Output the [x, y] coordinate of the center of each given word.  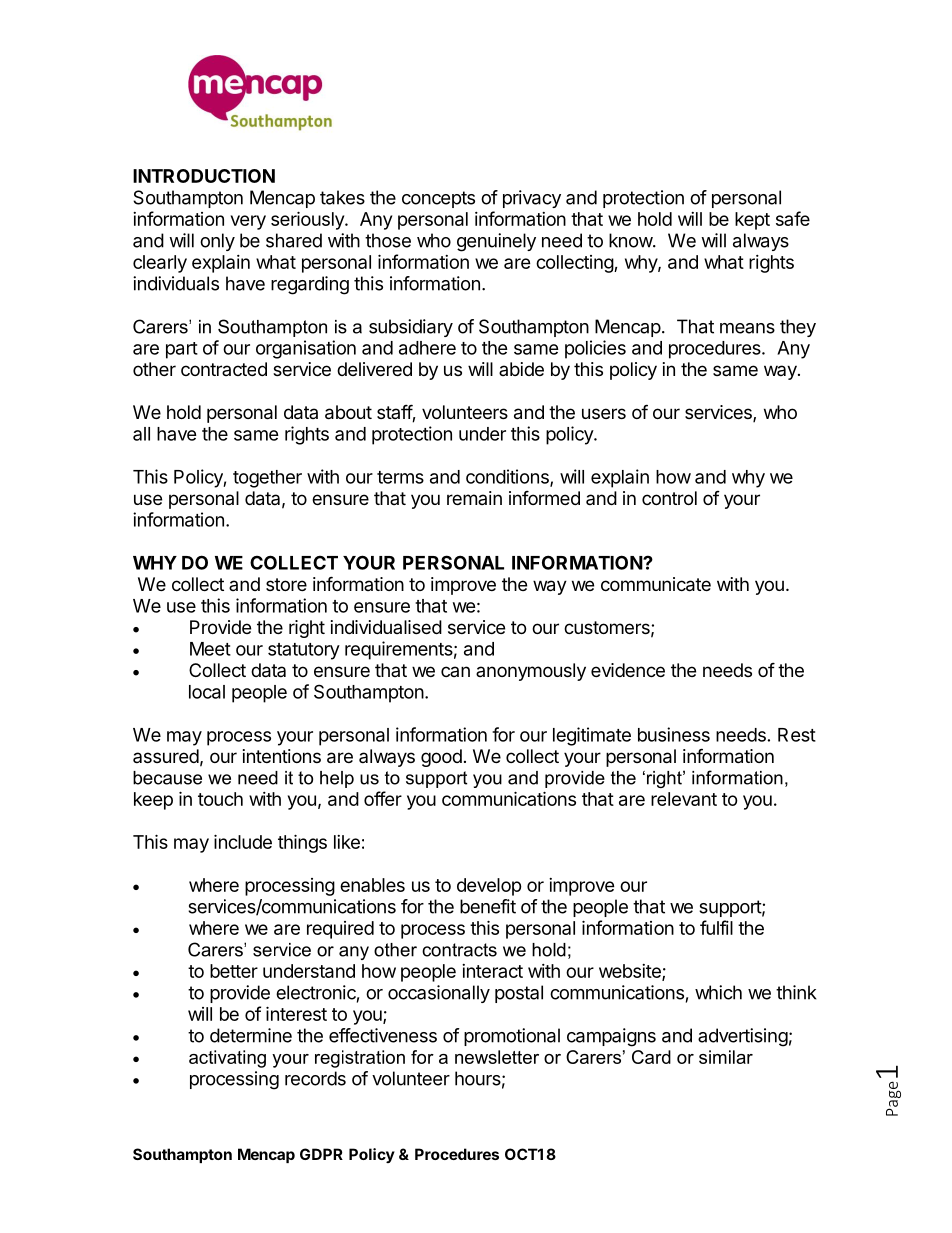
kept [752, 221]
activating [227, 1059]
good [441, 758]
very [248, 222]
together [267, 479]
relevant [684, 799]
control [669, 498]
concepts [438, 199]
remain [474, 498]
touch [220, 799]
